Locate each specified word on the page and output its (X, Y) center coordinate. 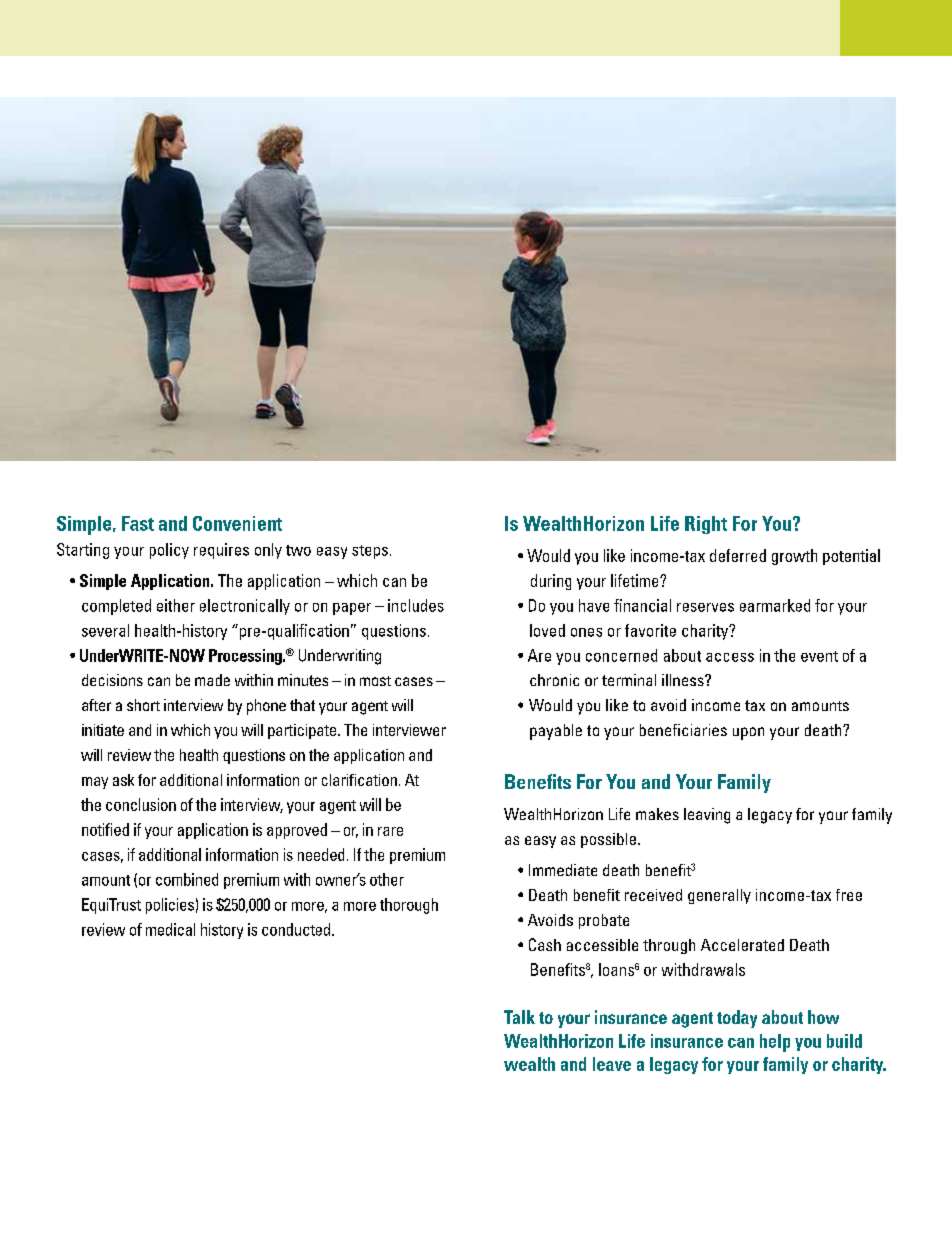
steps (370, 552)
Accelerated (742, 945)
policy (169, 551)
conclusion (141, 804)
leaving (707, 816)
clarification (359, 780)
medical (170, 929)
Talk (519, 1017)
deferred (738, 555)
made (212, 680)
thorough (409, 906)
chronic (554, 680)
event (819, 656)
